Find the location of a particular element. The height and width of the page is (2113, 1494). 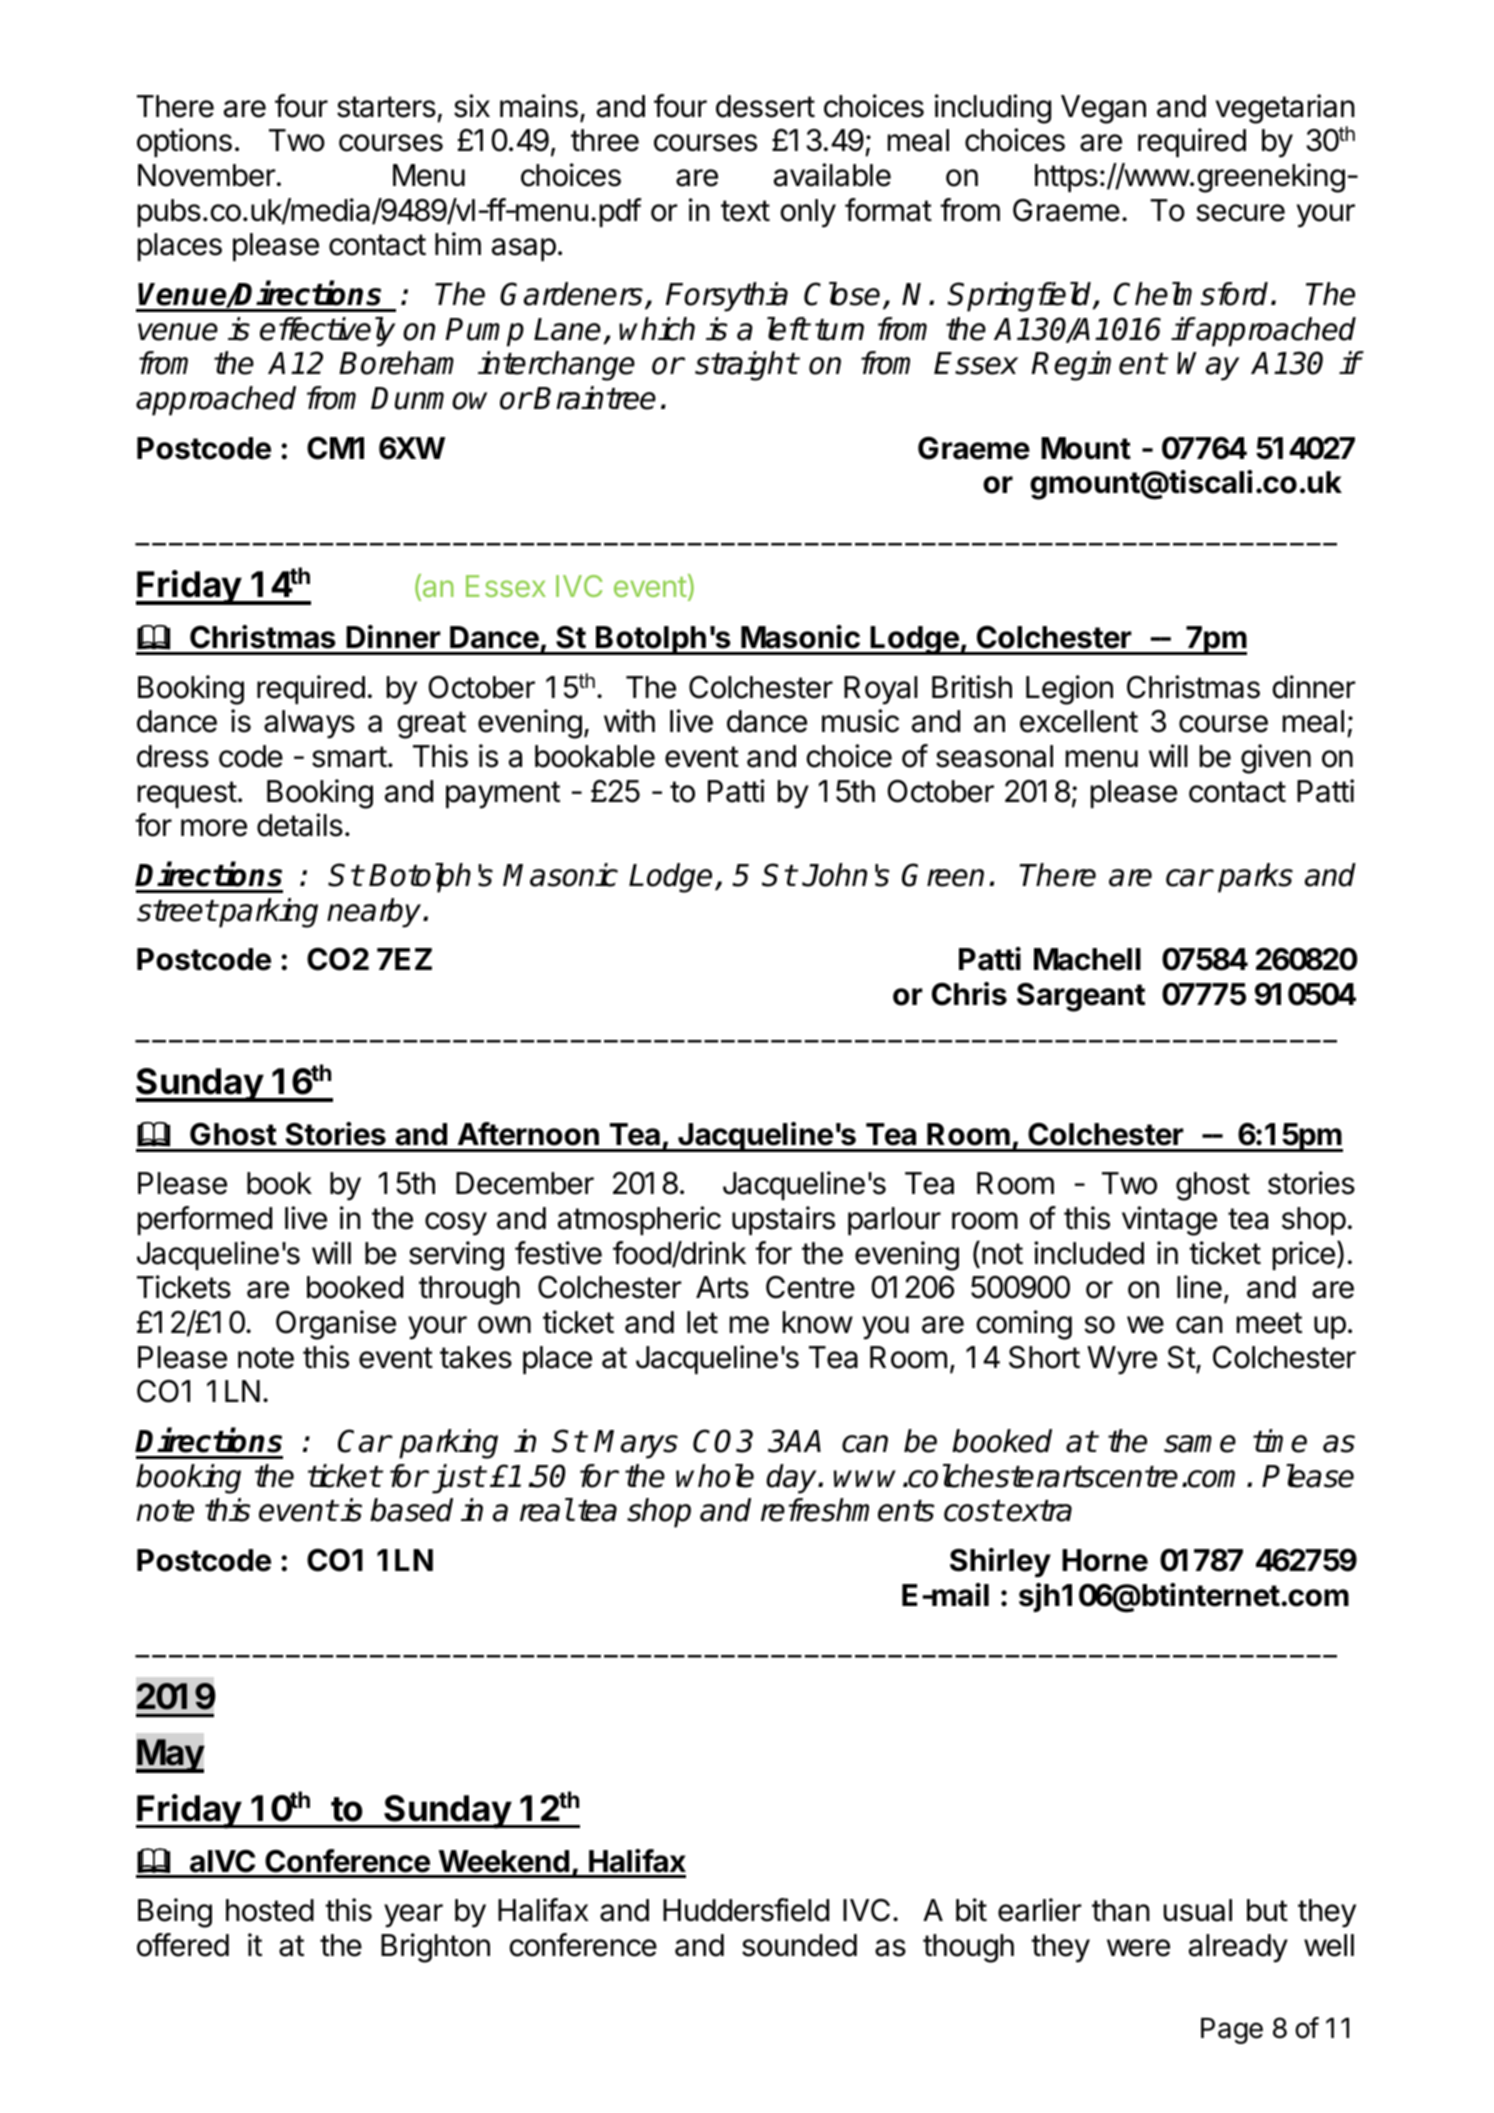

vintage is located at coordinates (1169, 1221).
